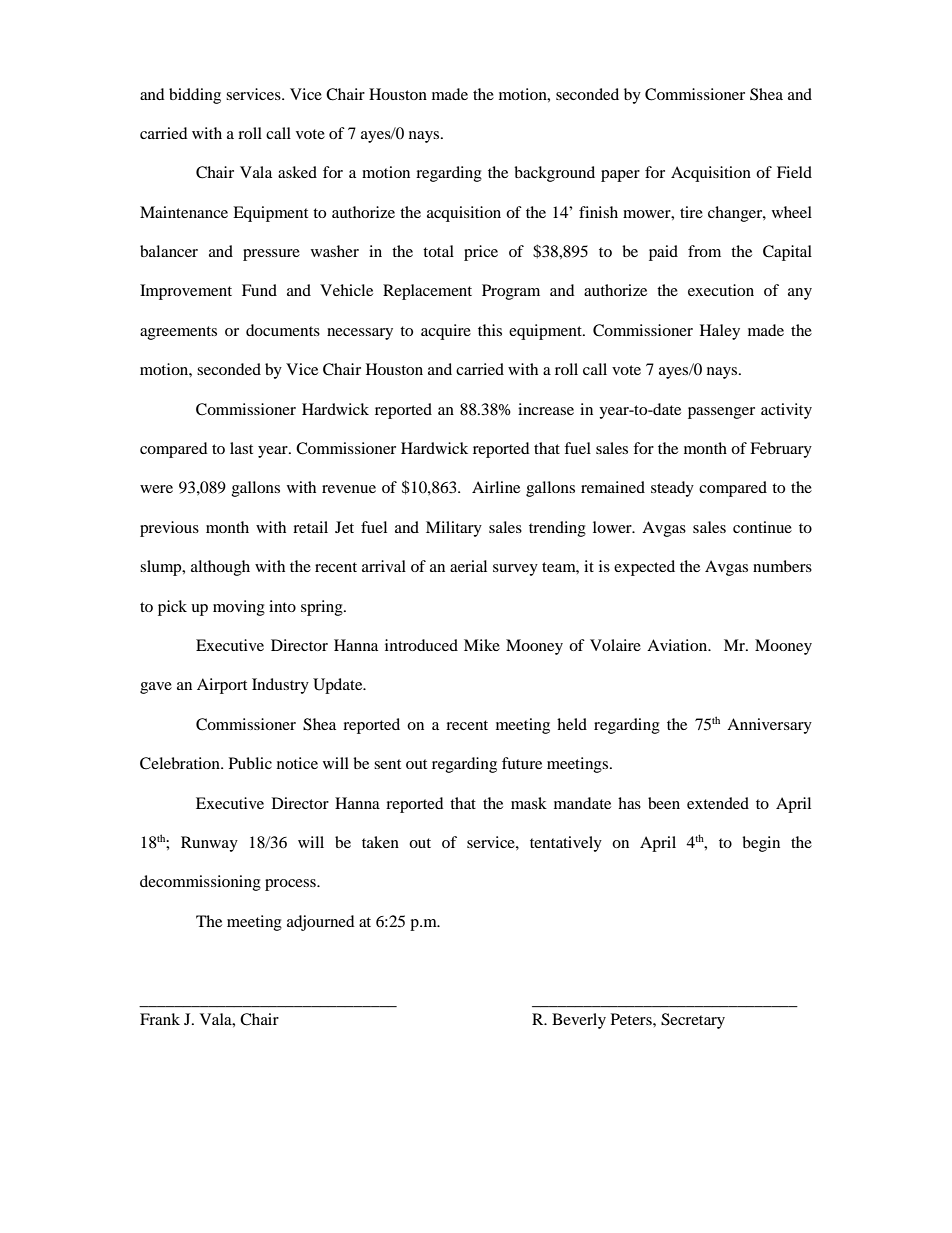  Describe the element at coordinates (554, 174) in the document. I see `background` at that location.
